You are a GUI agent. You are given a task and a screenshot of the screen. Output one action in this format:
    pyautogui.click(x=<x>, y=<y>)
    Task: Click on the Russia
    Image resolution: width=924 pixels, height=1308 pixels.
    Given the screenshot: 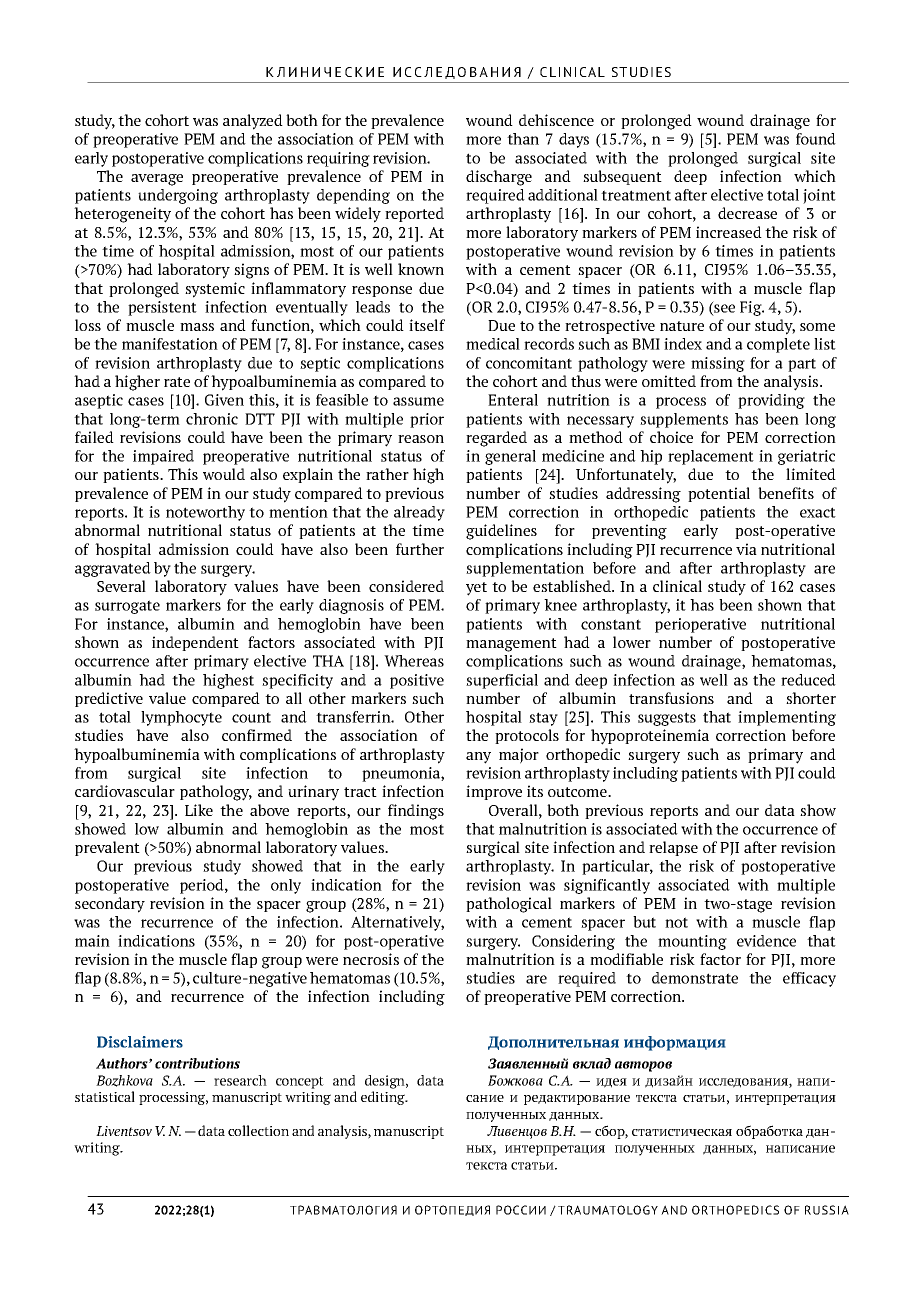 What is the action you would take?
    pyautogui.click(x=827, y=1210)
